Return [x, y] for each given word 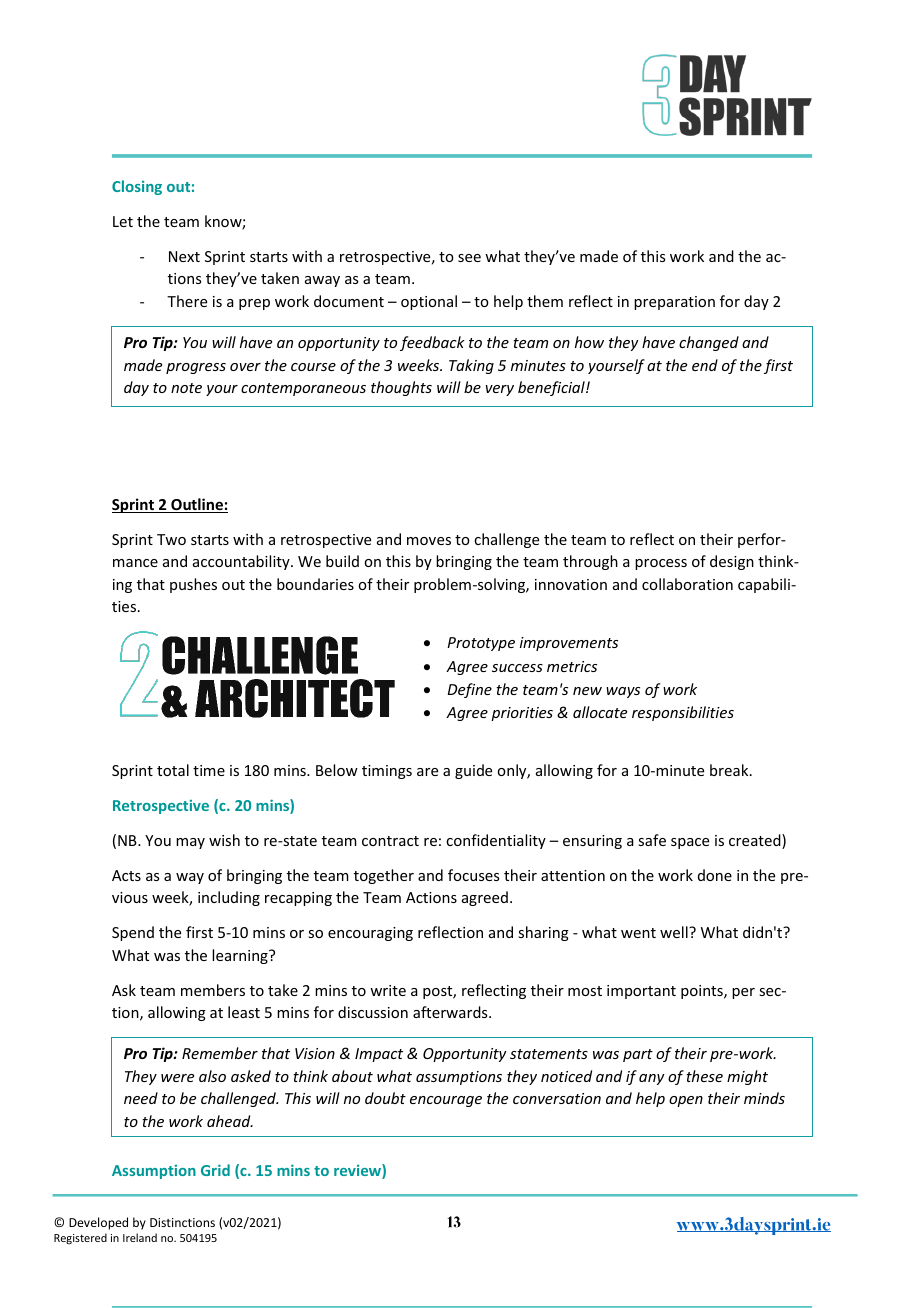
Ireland [140, 1237]
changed [709, 343]
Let [123, 221]
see [469, 258]
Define [470, 690]
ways [623, 692]
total [173, 770]
